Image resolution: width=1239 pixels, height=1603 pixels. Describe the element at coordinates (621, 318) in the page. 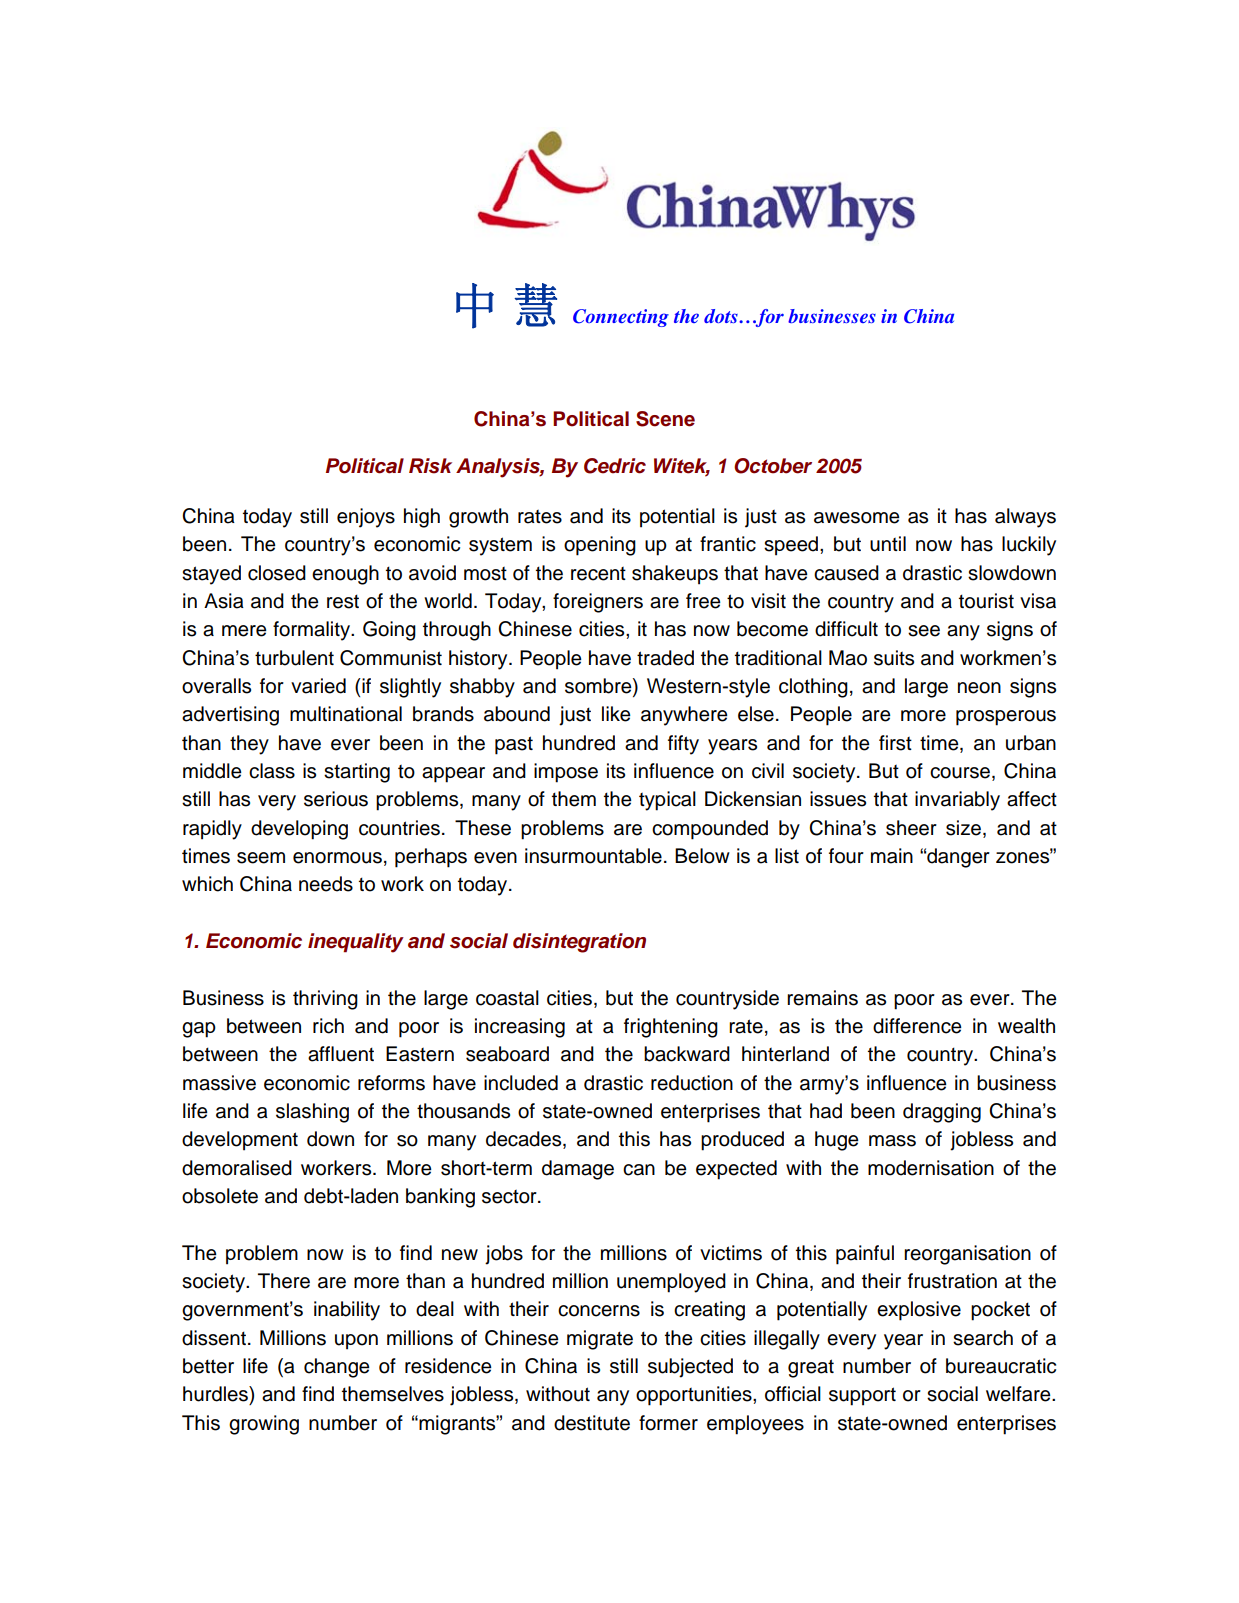

I see `Connecting` at that location.
